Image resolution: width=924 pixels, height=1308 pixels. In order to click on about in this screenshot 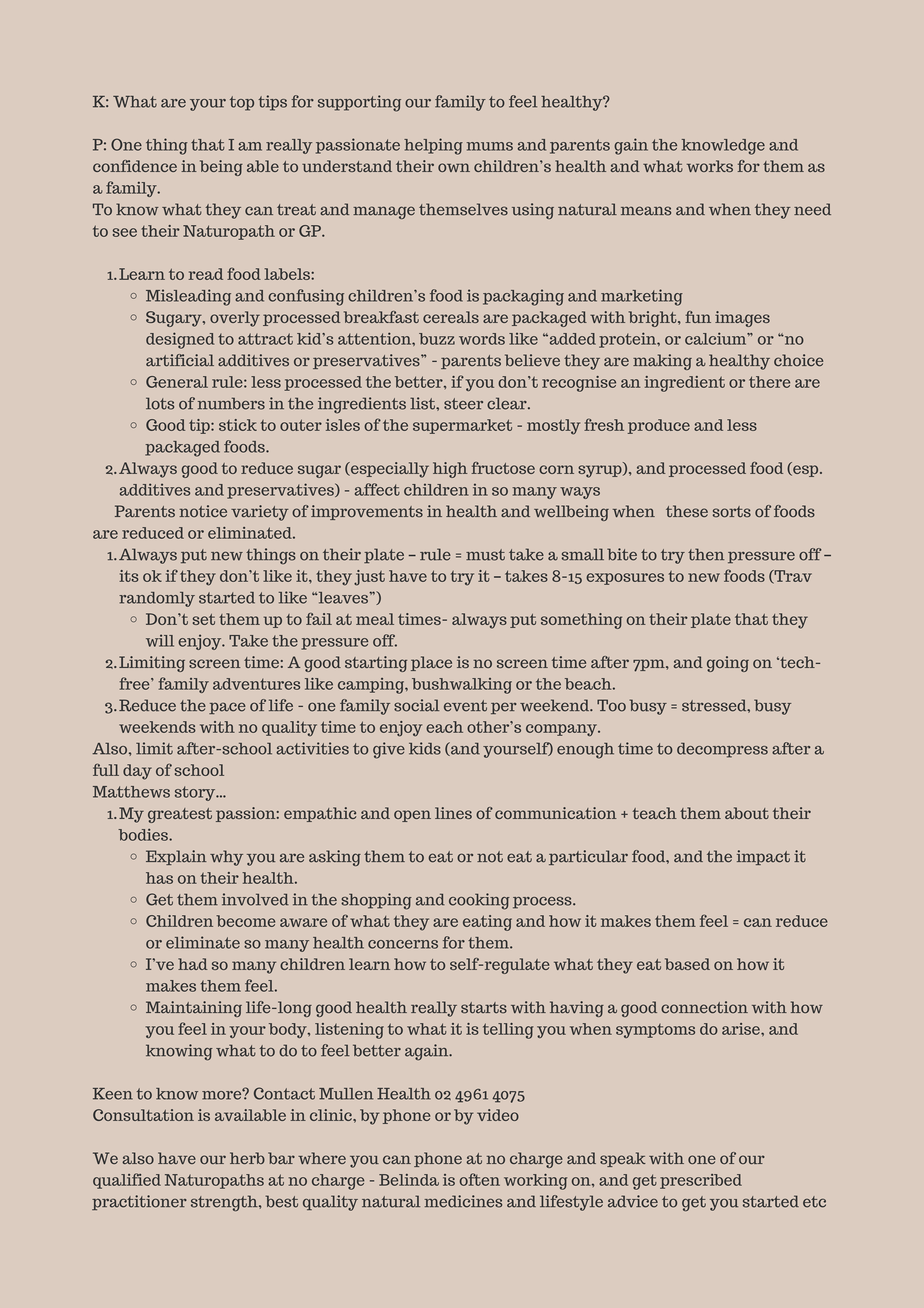, I will do `click(747, 813)`.
